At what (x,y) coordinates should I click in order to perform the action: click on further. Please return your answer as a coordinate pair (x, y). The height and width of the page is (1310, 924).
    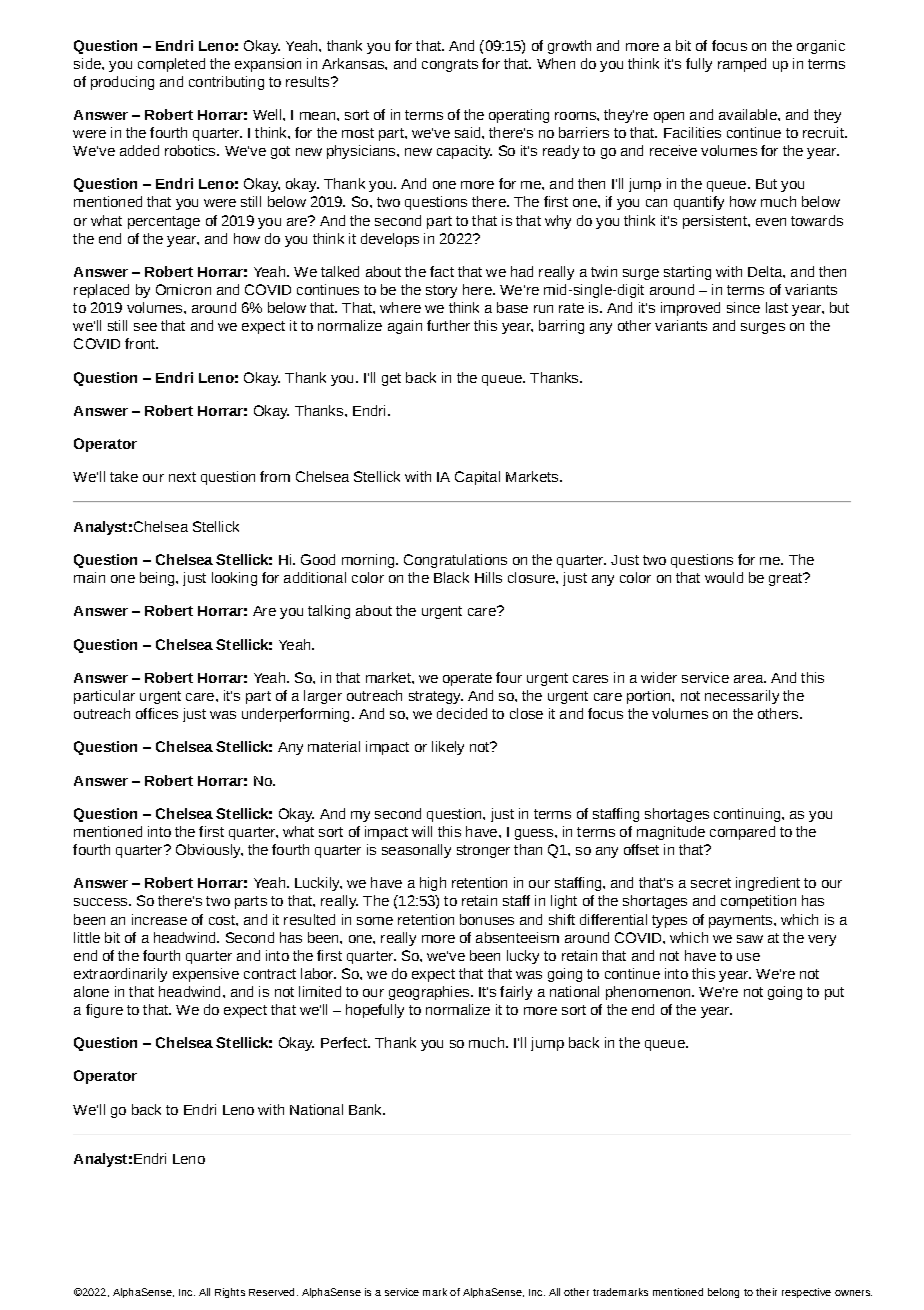
    Looking at the image, I should click on (448, 325).
